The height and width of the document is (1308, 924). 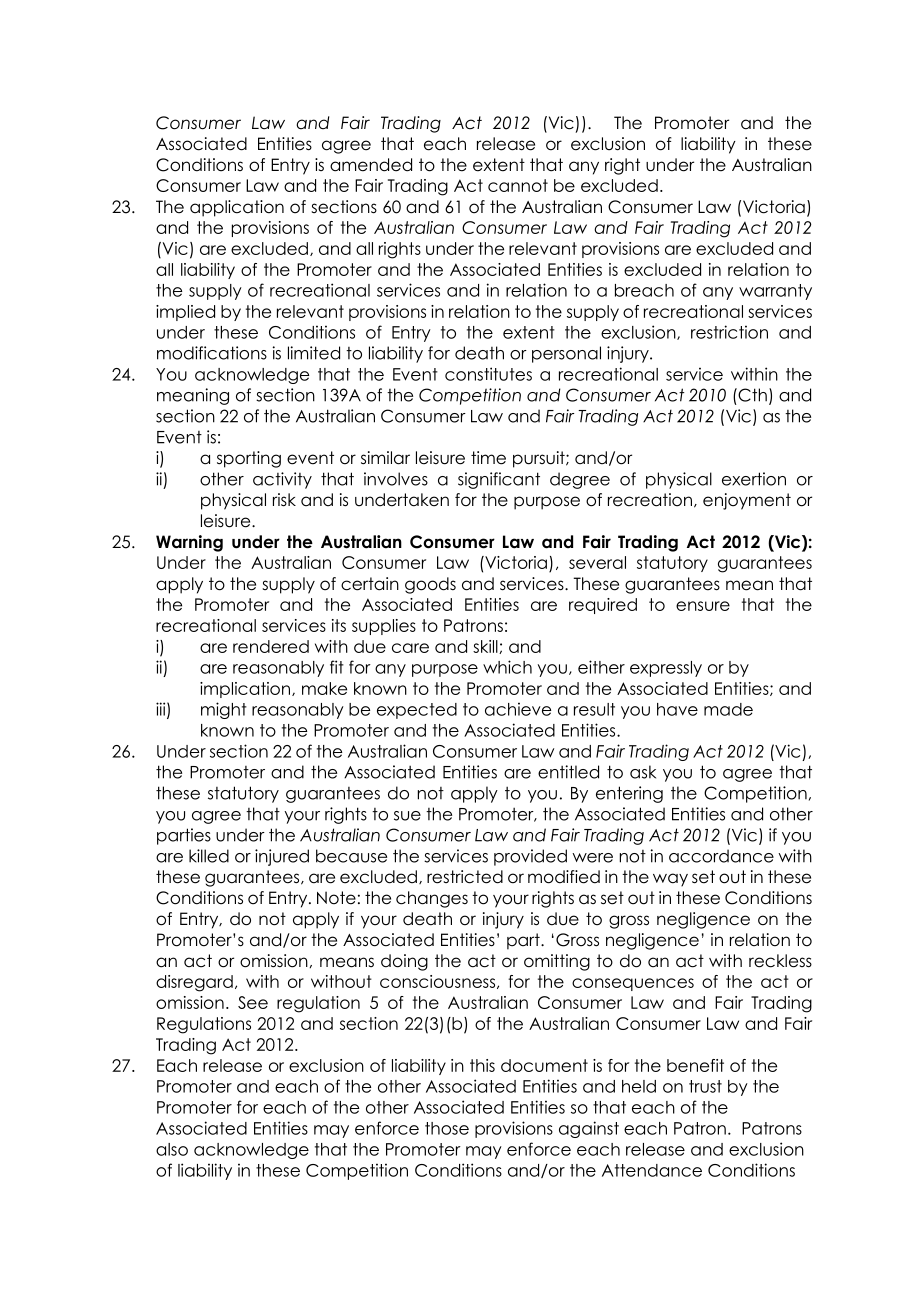 What do you see at coordinates (172, 1149) in the document?
I see `also` at bounding box center [172, 1149].
